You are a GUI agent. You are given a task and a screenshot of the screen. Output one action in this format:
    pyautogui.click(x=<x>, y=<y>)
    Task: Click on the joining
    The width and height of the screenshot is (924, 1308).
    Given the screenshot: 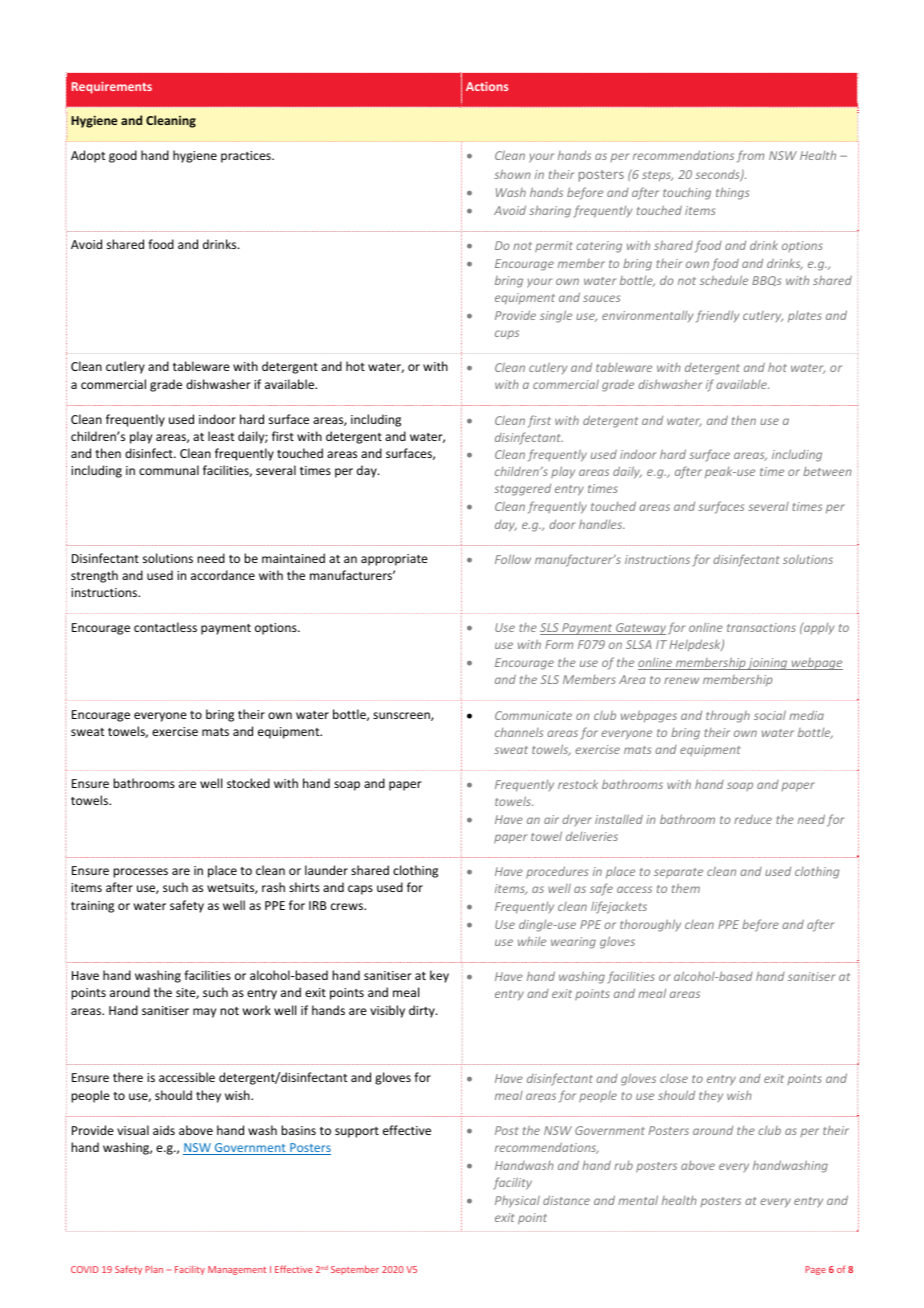 What is the action you would take?
    pyautogui.click(x=768, y=664)
